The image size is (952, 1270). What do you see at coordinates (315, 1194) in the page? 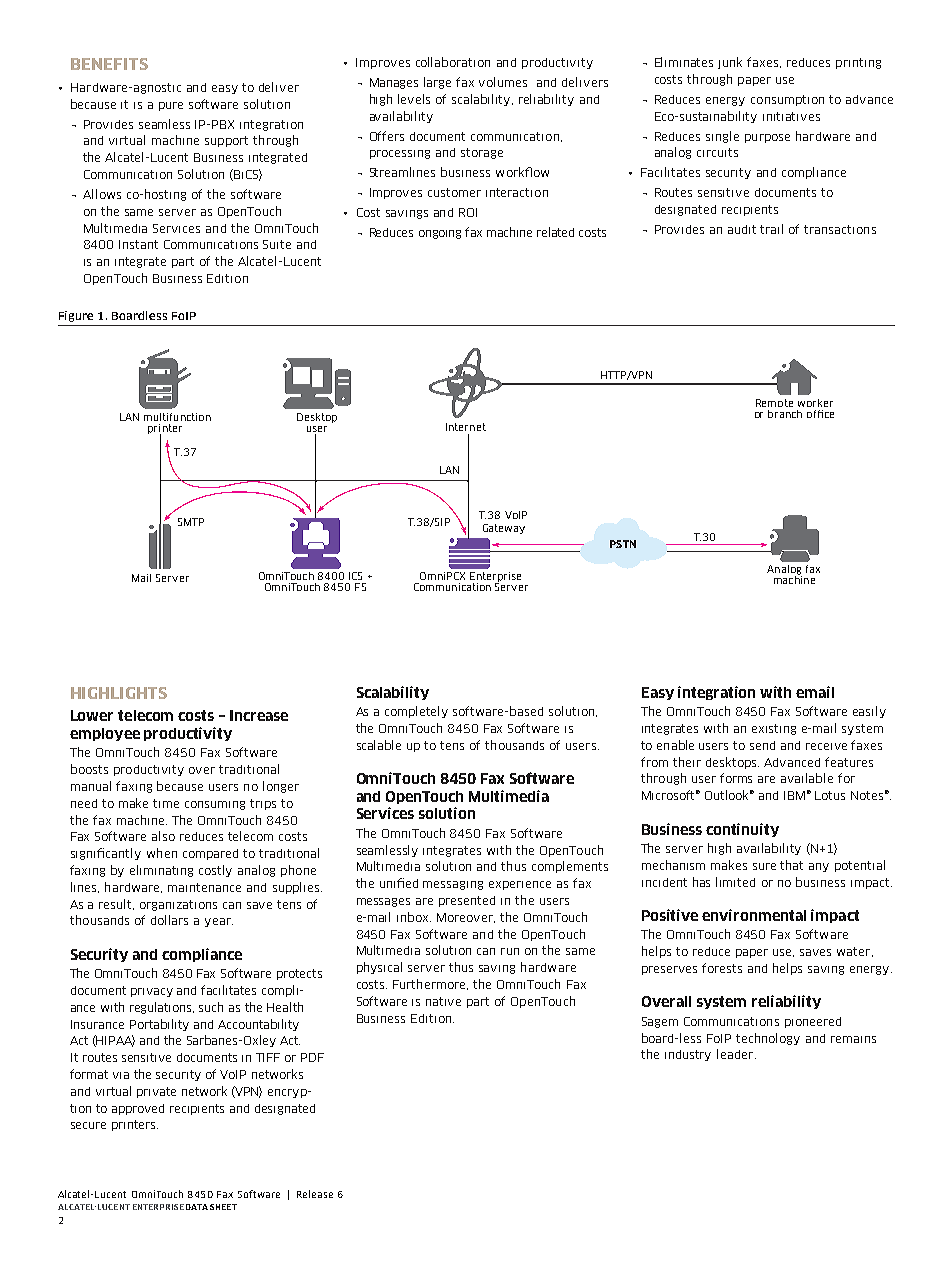
I see `Release` at bounding box center [315, 1194].
